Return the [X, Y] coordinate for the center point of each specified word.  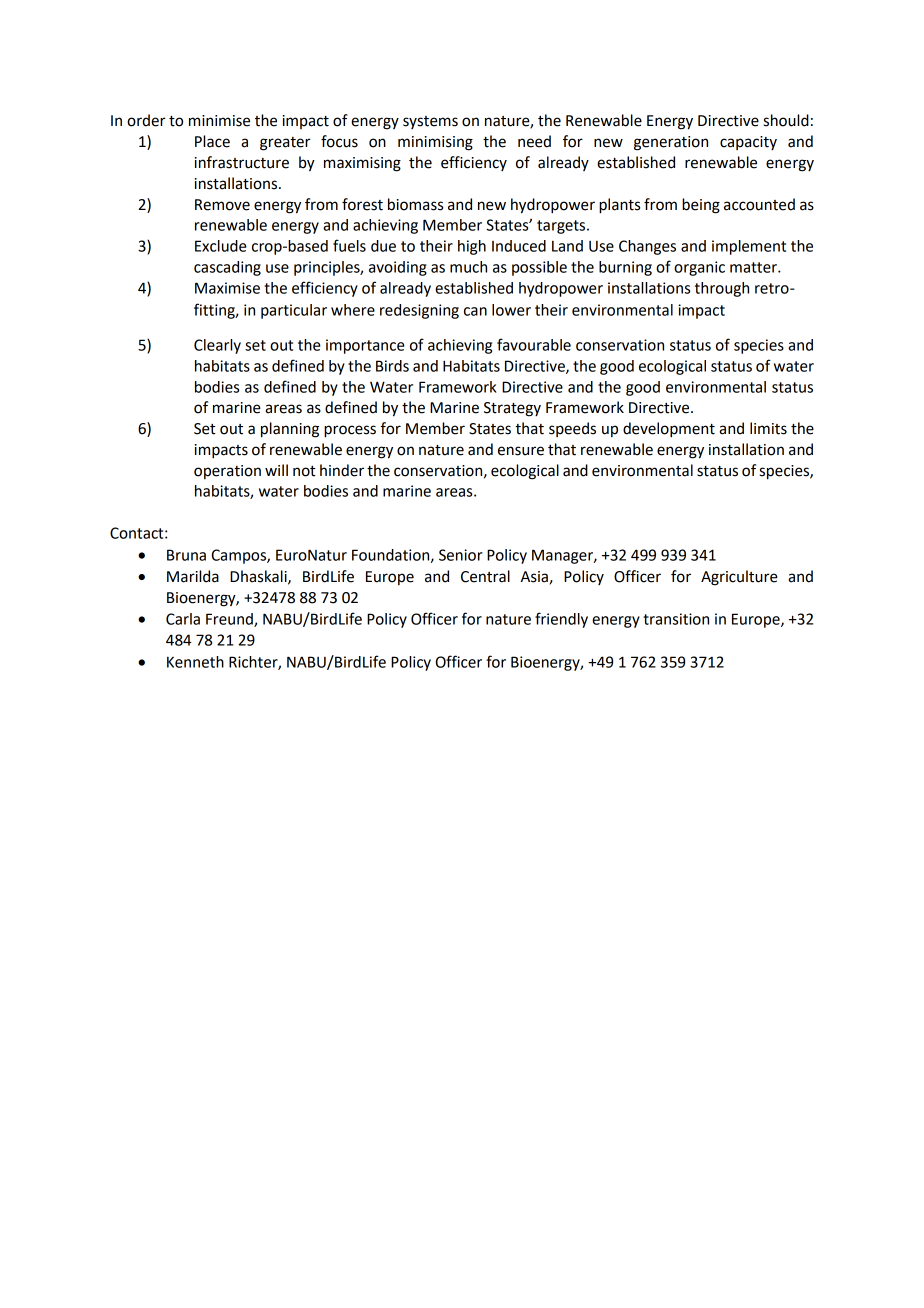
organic [699, 268]
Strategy [512, 409]
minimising [435, 143]
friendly [561, 620]
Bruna [186, 555]
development [669, 430]
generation [671, 143]
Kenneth [195, 662]
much [468, 267]
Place [212, 141]
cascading [227, 268]
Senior [461, 555]
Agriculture [739, 578]
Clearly [217, 346]
